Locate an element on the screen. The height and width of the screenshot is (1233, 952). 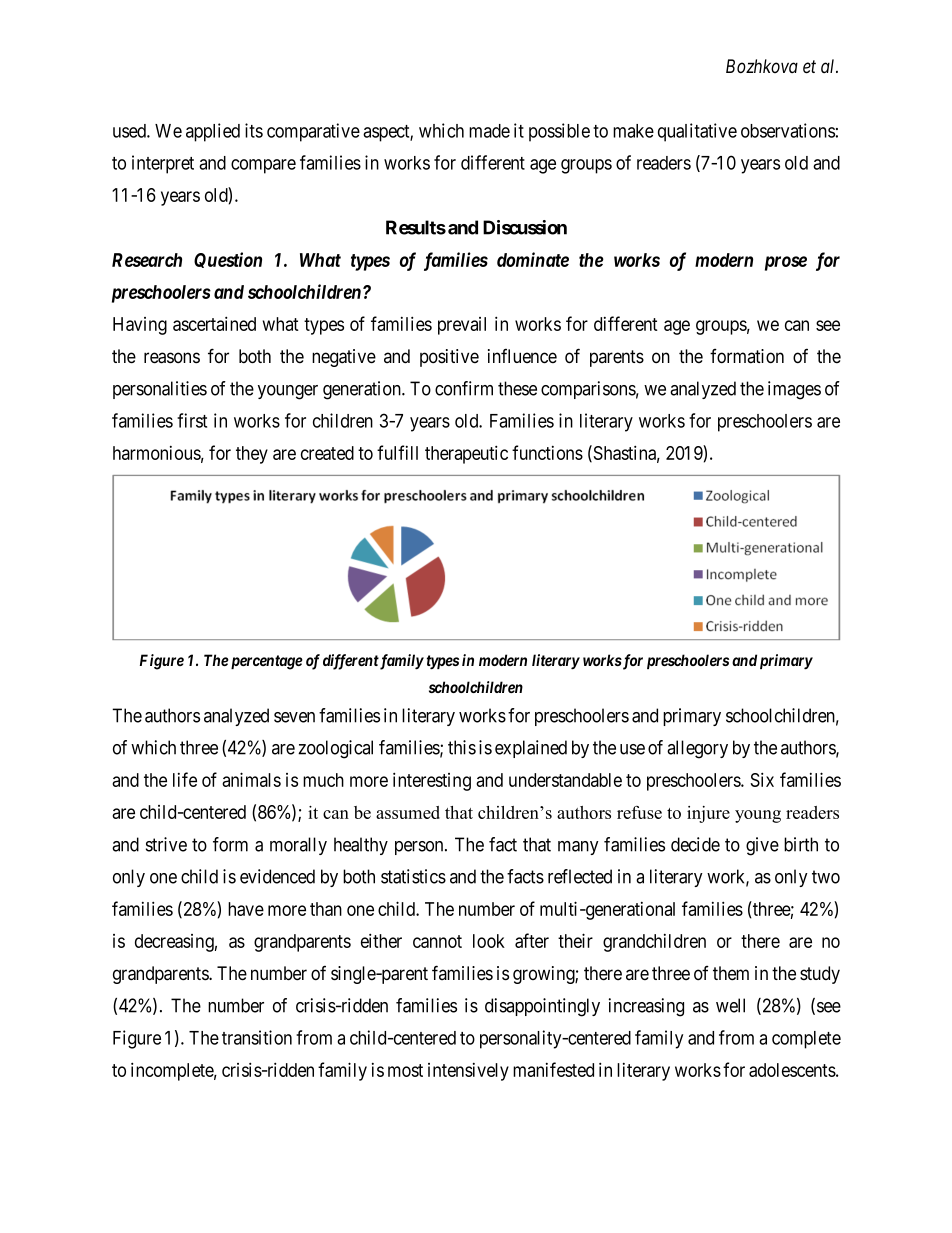
this is located at coordinates (462, 747).
